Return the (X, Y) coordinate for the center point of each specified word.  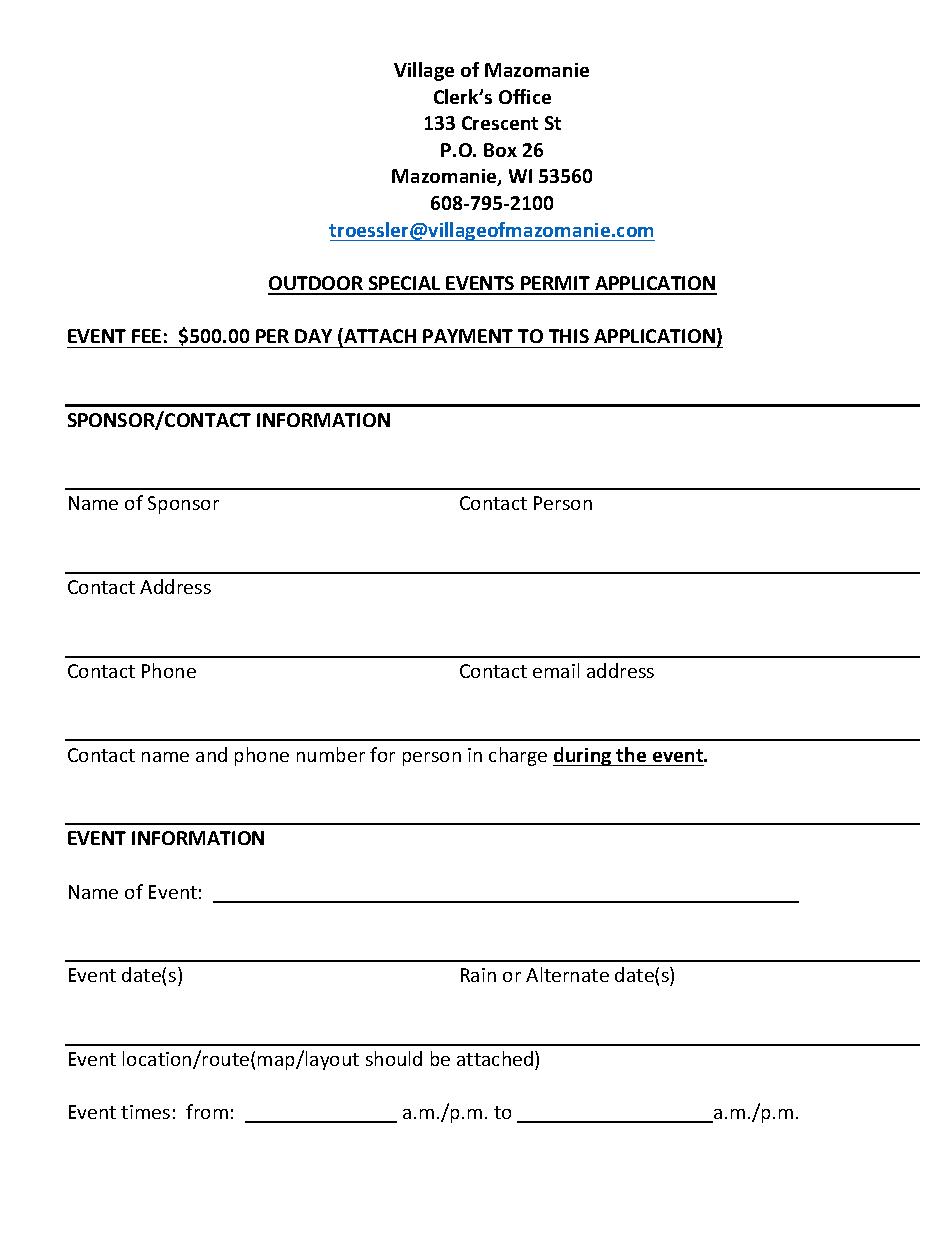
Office (525, 96)
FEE (146, 336)
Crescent (500, 123)
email (556, 670)
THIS (569, 336)
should (394, 1058)
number (331, 754)
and (211, 754)
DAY (313, 336)
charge (518, 756)
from (207, 1111)
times (145, 1112)
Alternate (567, 974)
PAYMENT (468, 336)
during (583, 756)
